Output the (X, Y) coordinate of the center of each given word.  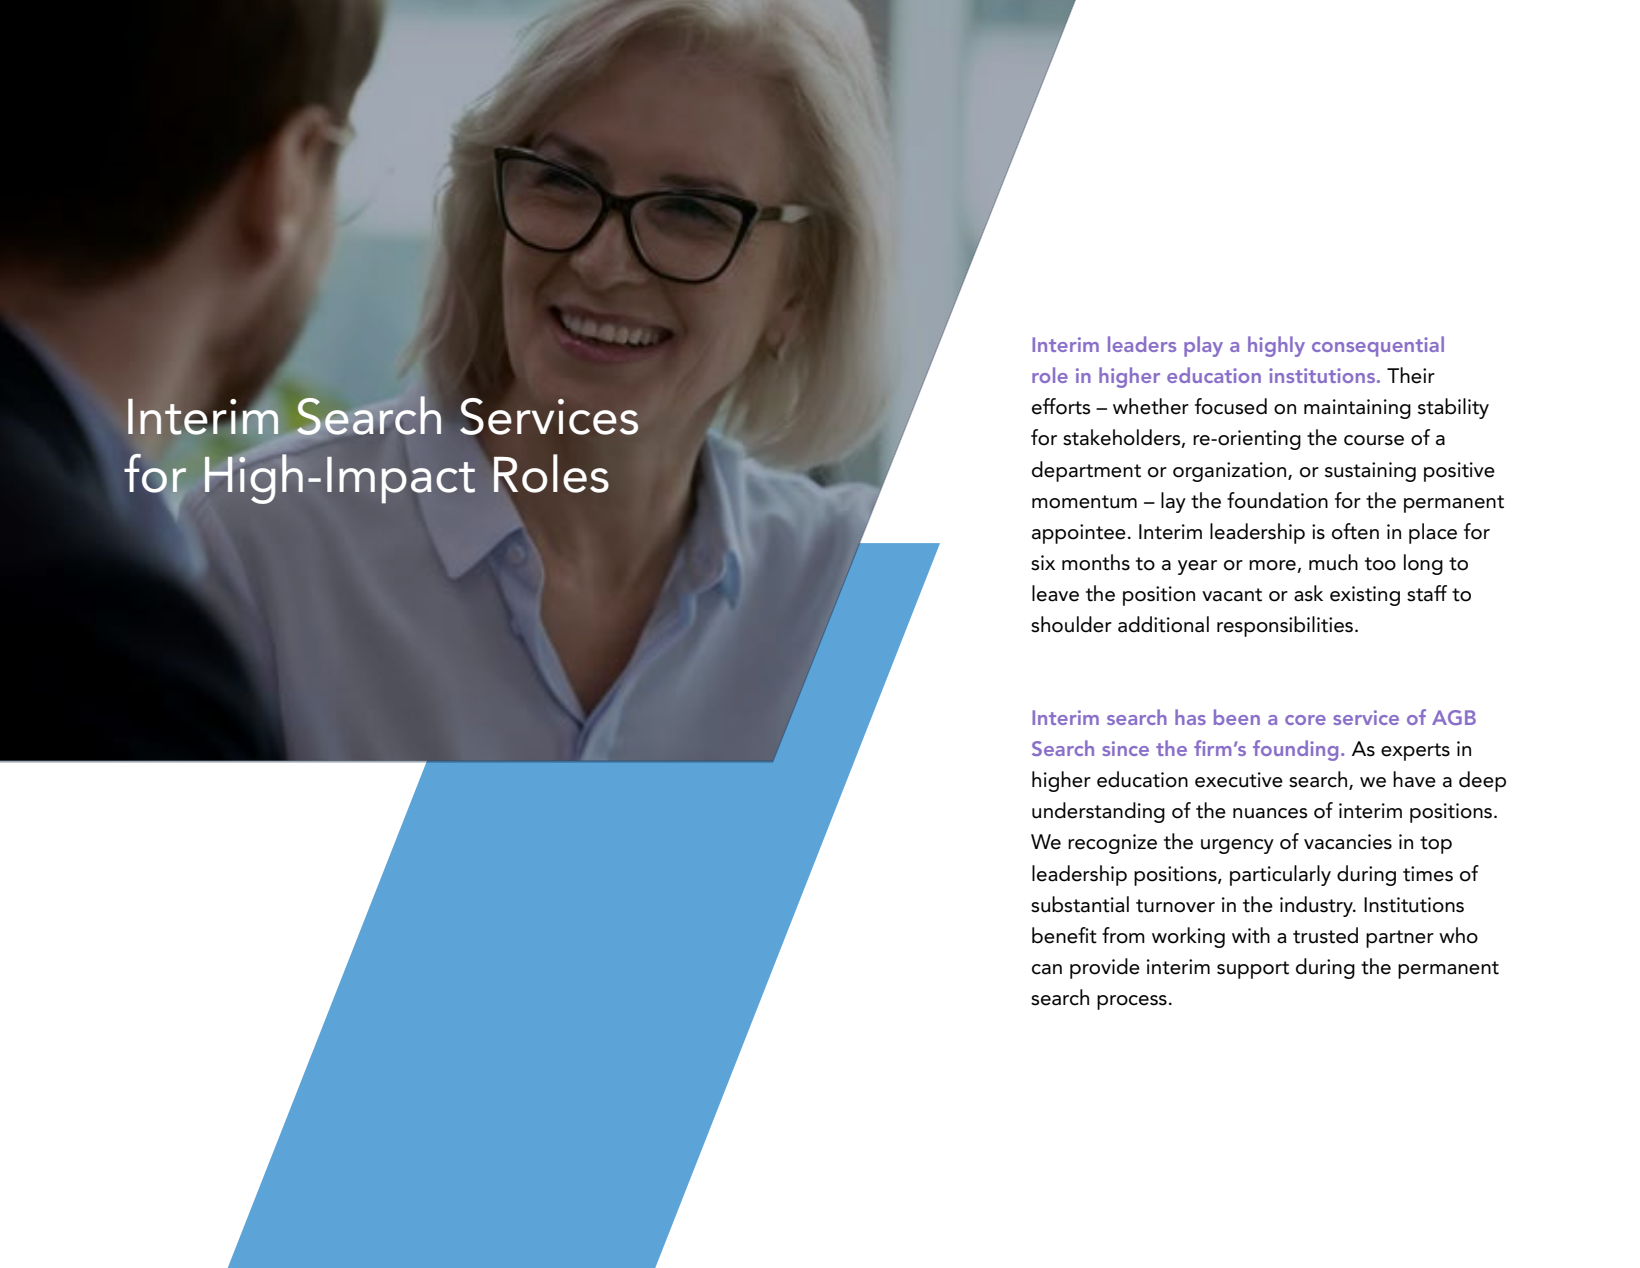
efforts (1061, 406)
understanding (1098, 812)
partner (1400, 939)
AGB (1454, 717)
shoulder (1071, 624)
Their (1411, 375)
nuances (1270, 813)
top (1436, 845)
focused (1231, 406)
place (1433, 533)
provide (1105, 968)
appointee (1079, 534)
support (1253, 970)
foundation (1277, 500)
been (1237, 717)
